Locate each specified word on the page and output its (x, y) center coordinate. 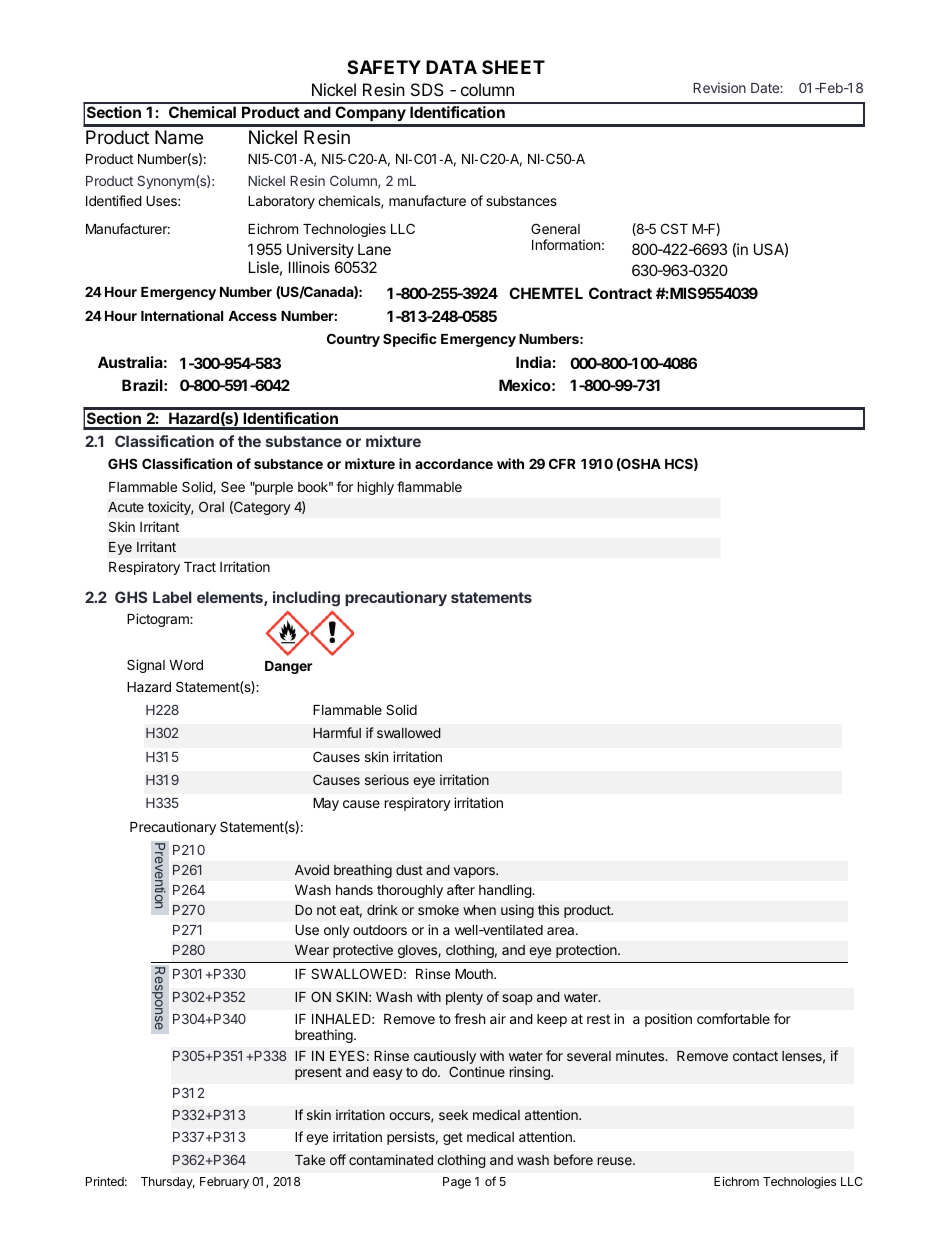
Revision (719, 87)
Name (179, 137)
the (249, 441)
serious (387, 779)
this (548, 909)
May (326, 804)
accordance (454, 464)
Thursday (168, 1183)
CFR (562, 463)
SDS (427, 89)
